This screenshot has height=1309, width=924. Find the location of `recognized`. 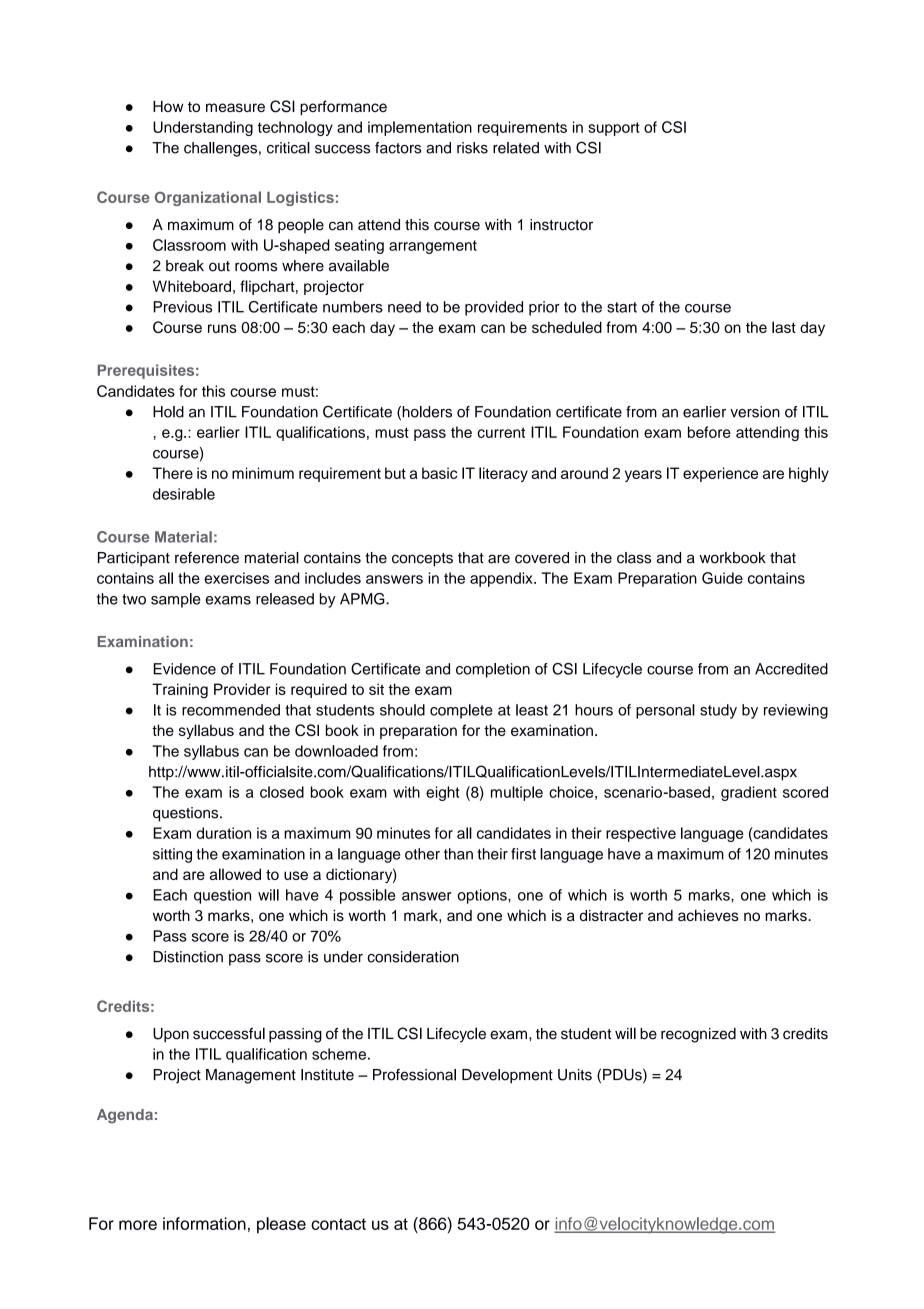

recognized is located at coordinates (698, 1035).
